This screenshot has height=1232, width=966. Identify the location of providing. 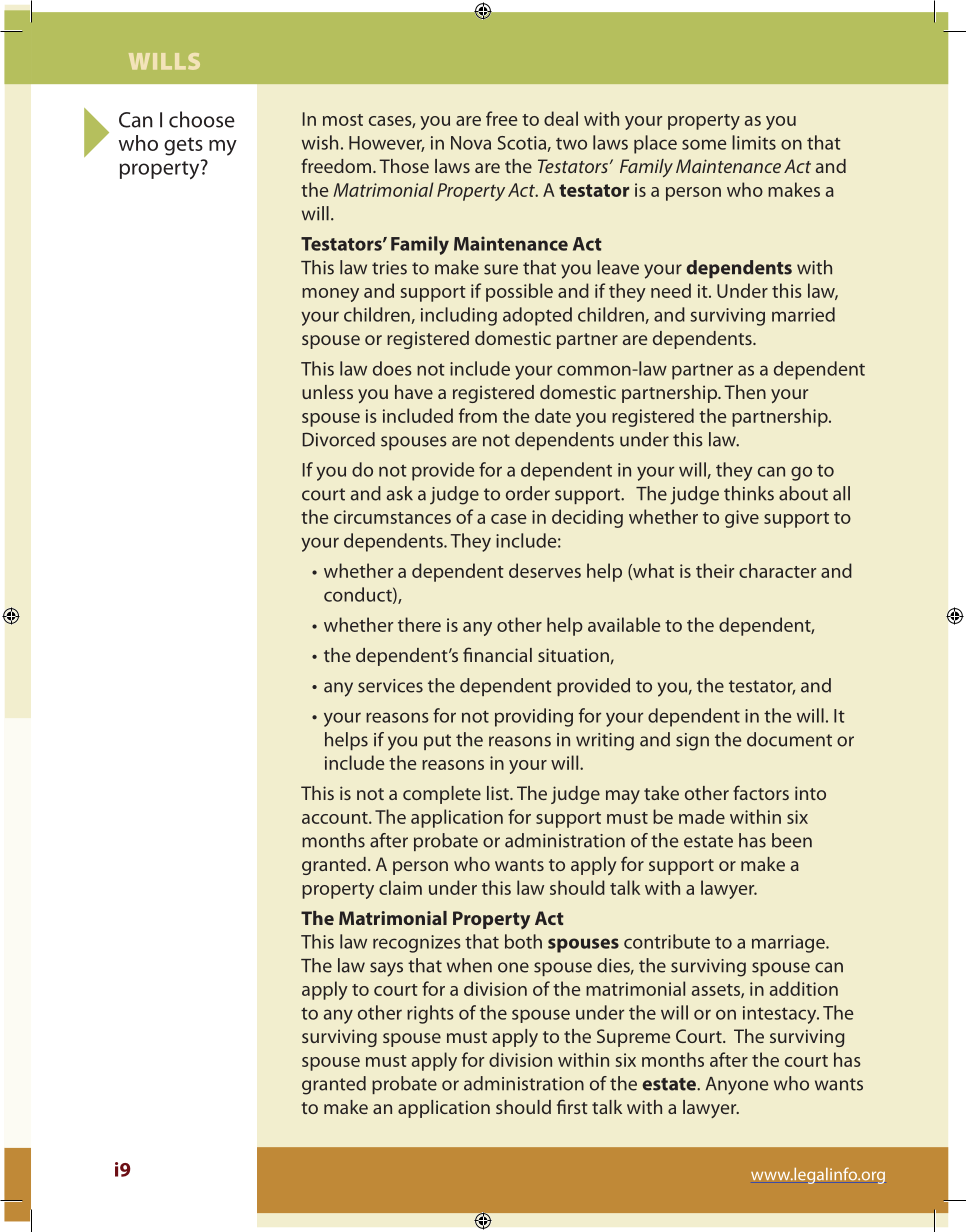
(534, 717).
